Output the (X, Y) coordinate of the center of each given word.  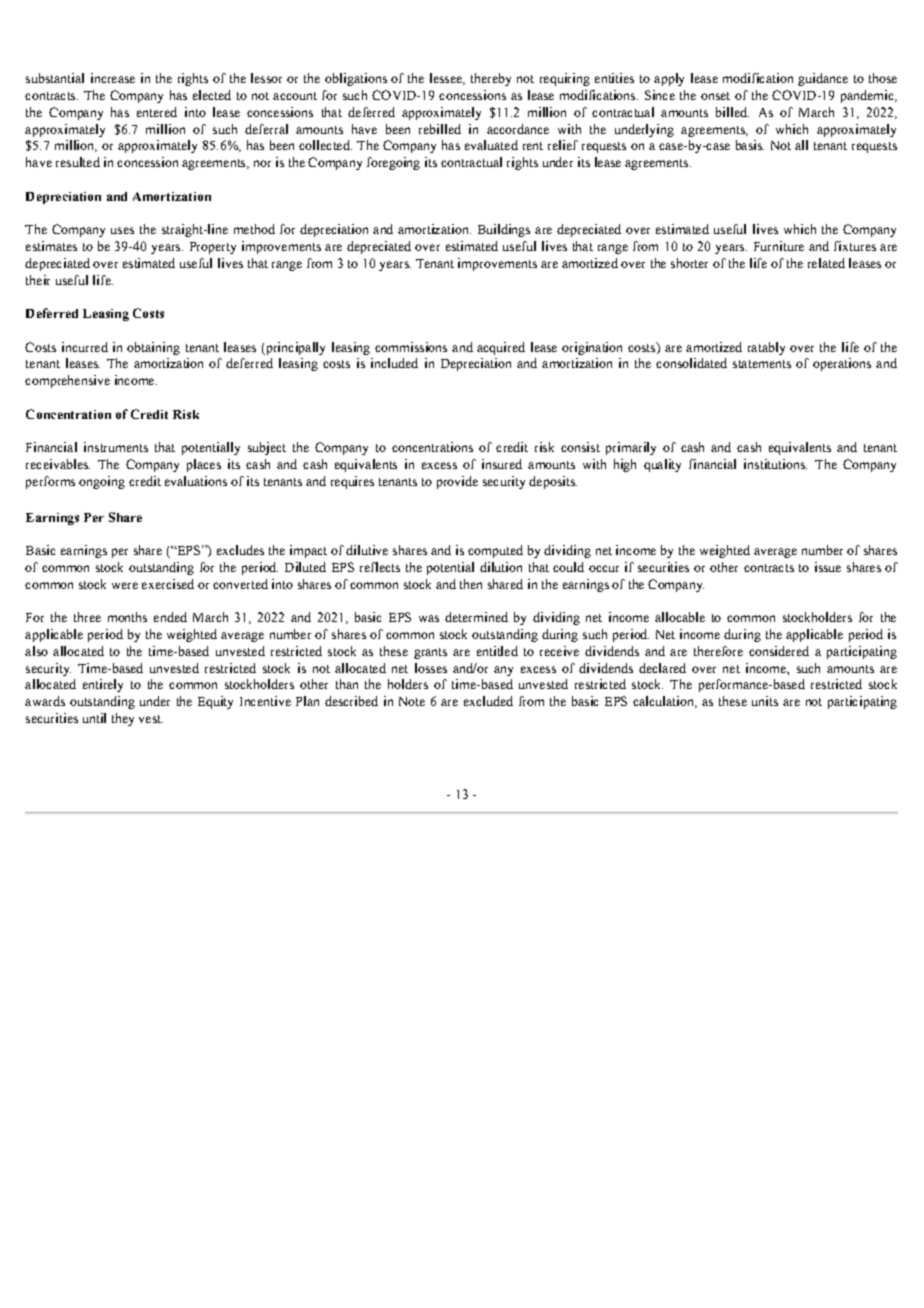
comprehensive (67, 381)
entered (157, 112)
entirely (103, 685)
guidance (823, 79)
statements (762, 364)
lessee (447, 79)
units (765, 701)
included (394, 363)
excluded (488, 701)
